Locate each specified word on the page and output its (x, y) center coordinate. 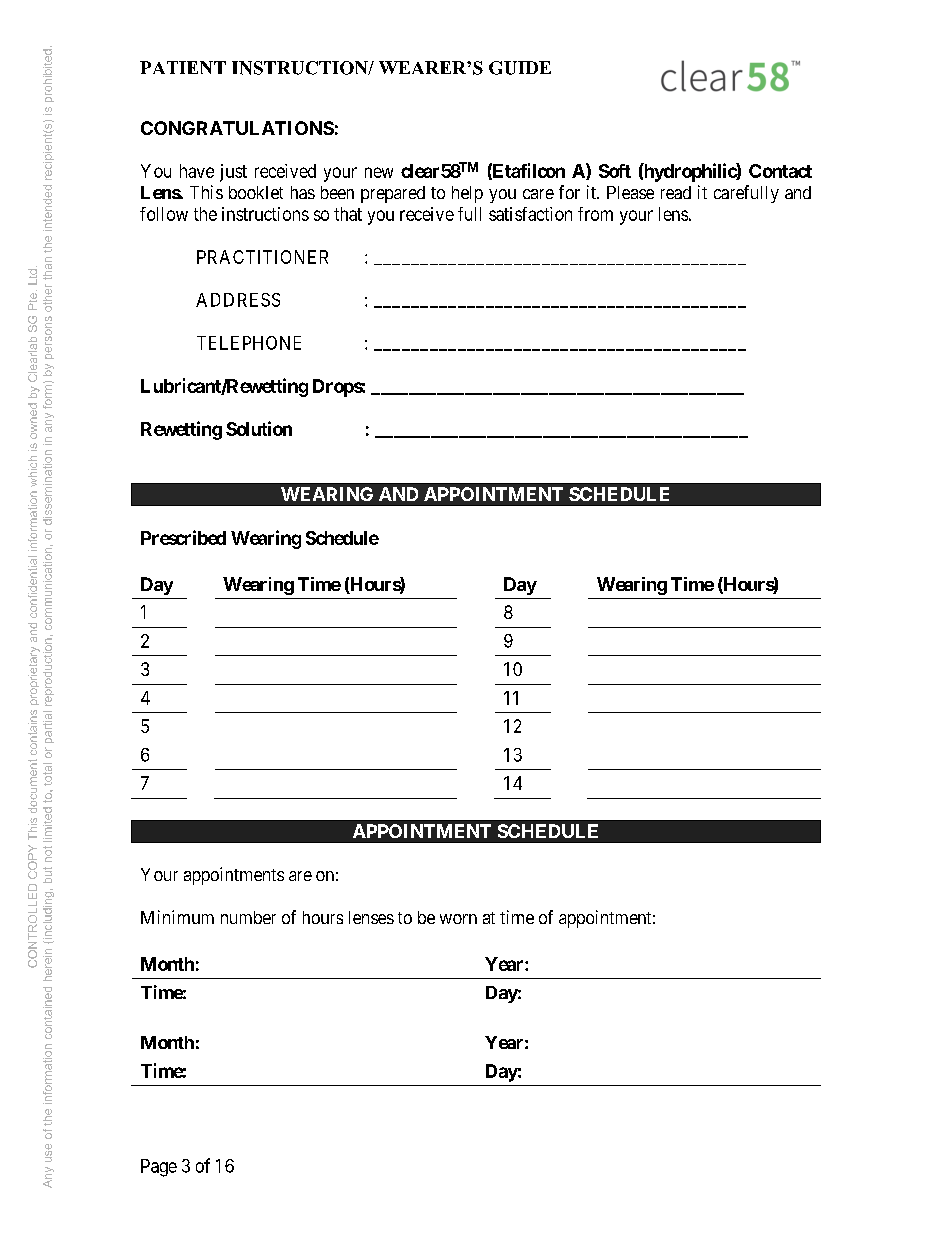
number (248, 917)
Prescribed (183, 537)
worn (458, 919)
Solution (259, 428)
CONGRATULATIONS (237, 128)
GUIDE (520, 68)
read (676, 192)
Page (159, 1168)
